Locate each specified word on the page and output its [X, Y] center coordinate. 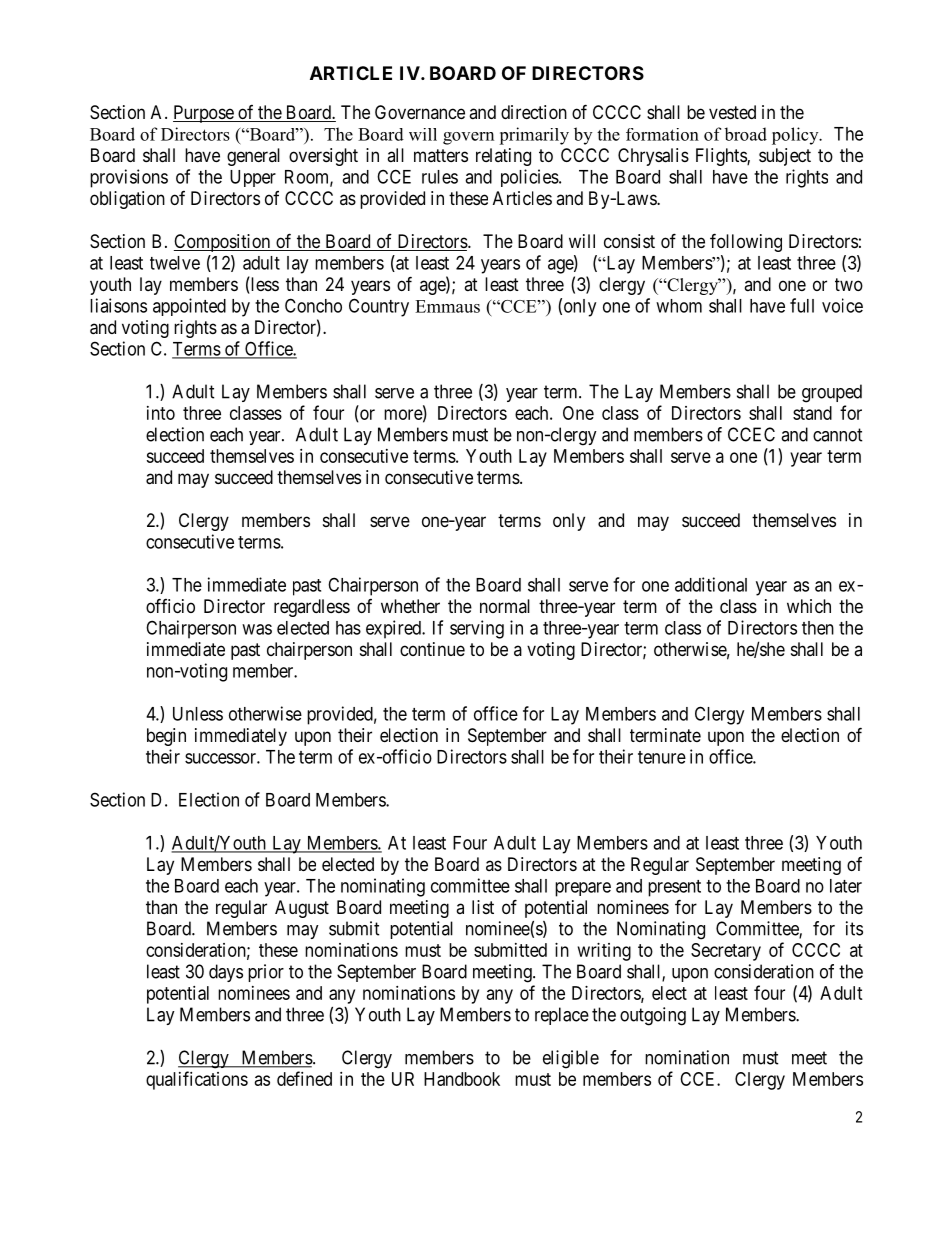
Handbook [462, 1079]
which [809, 606]
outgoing [653, 1016]
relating [503, 157]
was [257, 629]
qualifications [197, 1080]
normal [505, 606]
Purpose [204, 114]
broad [745, 134]
